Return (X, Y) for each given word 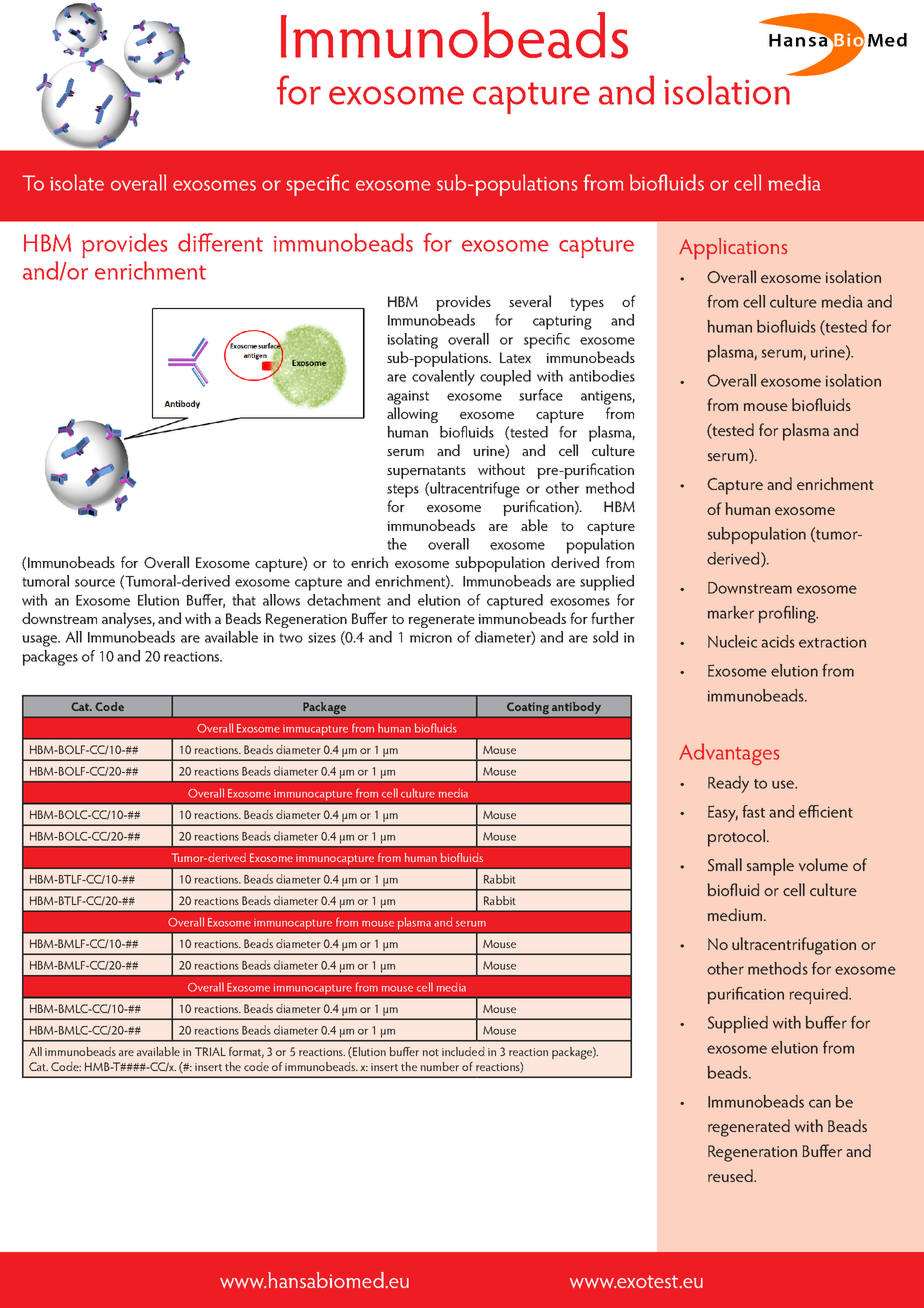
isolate (77, 182)
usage (41, 641)
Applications (733, 249)
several (530, 301)
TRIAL (210, 1051)
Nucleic (732, 641)
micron (431, 637)
